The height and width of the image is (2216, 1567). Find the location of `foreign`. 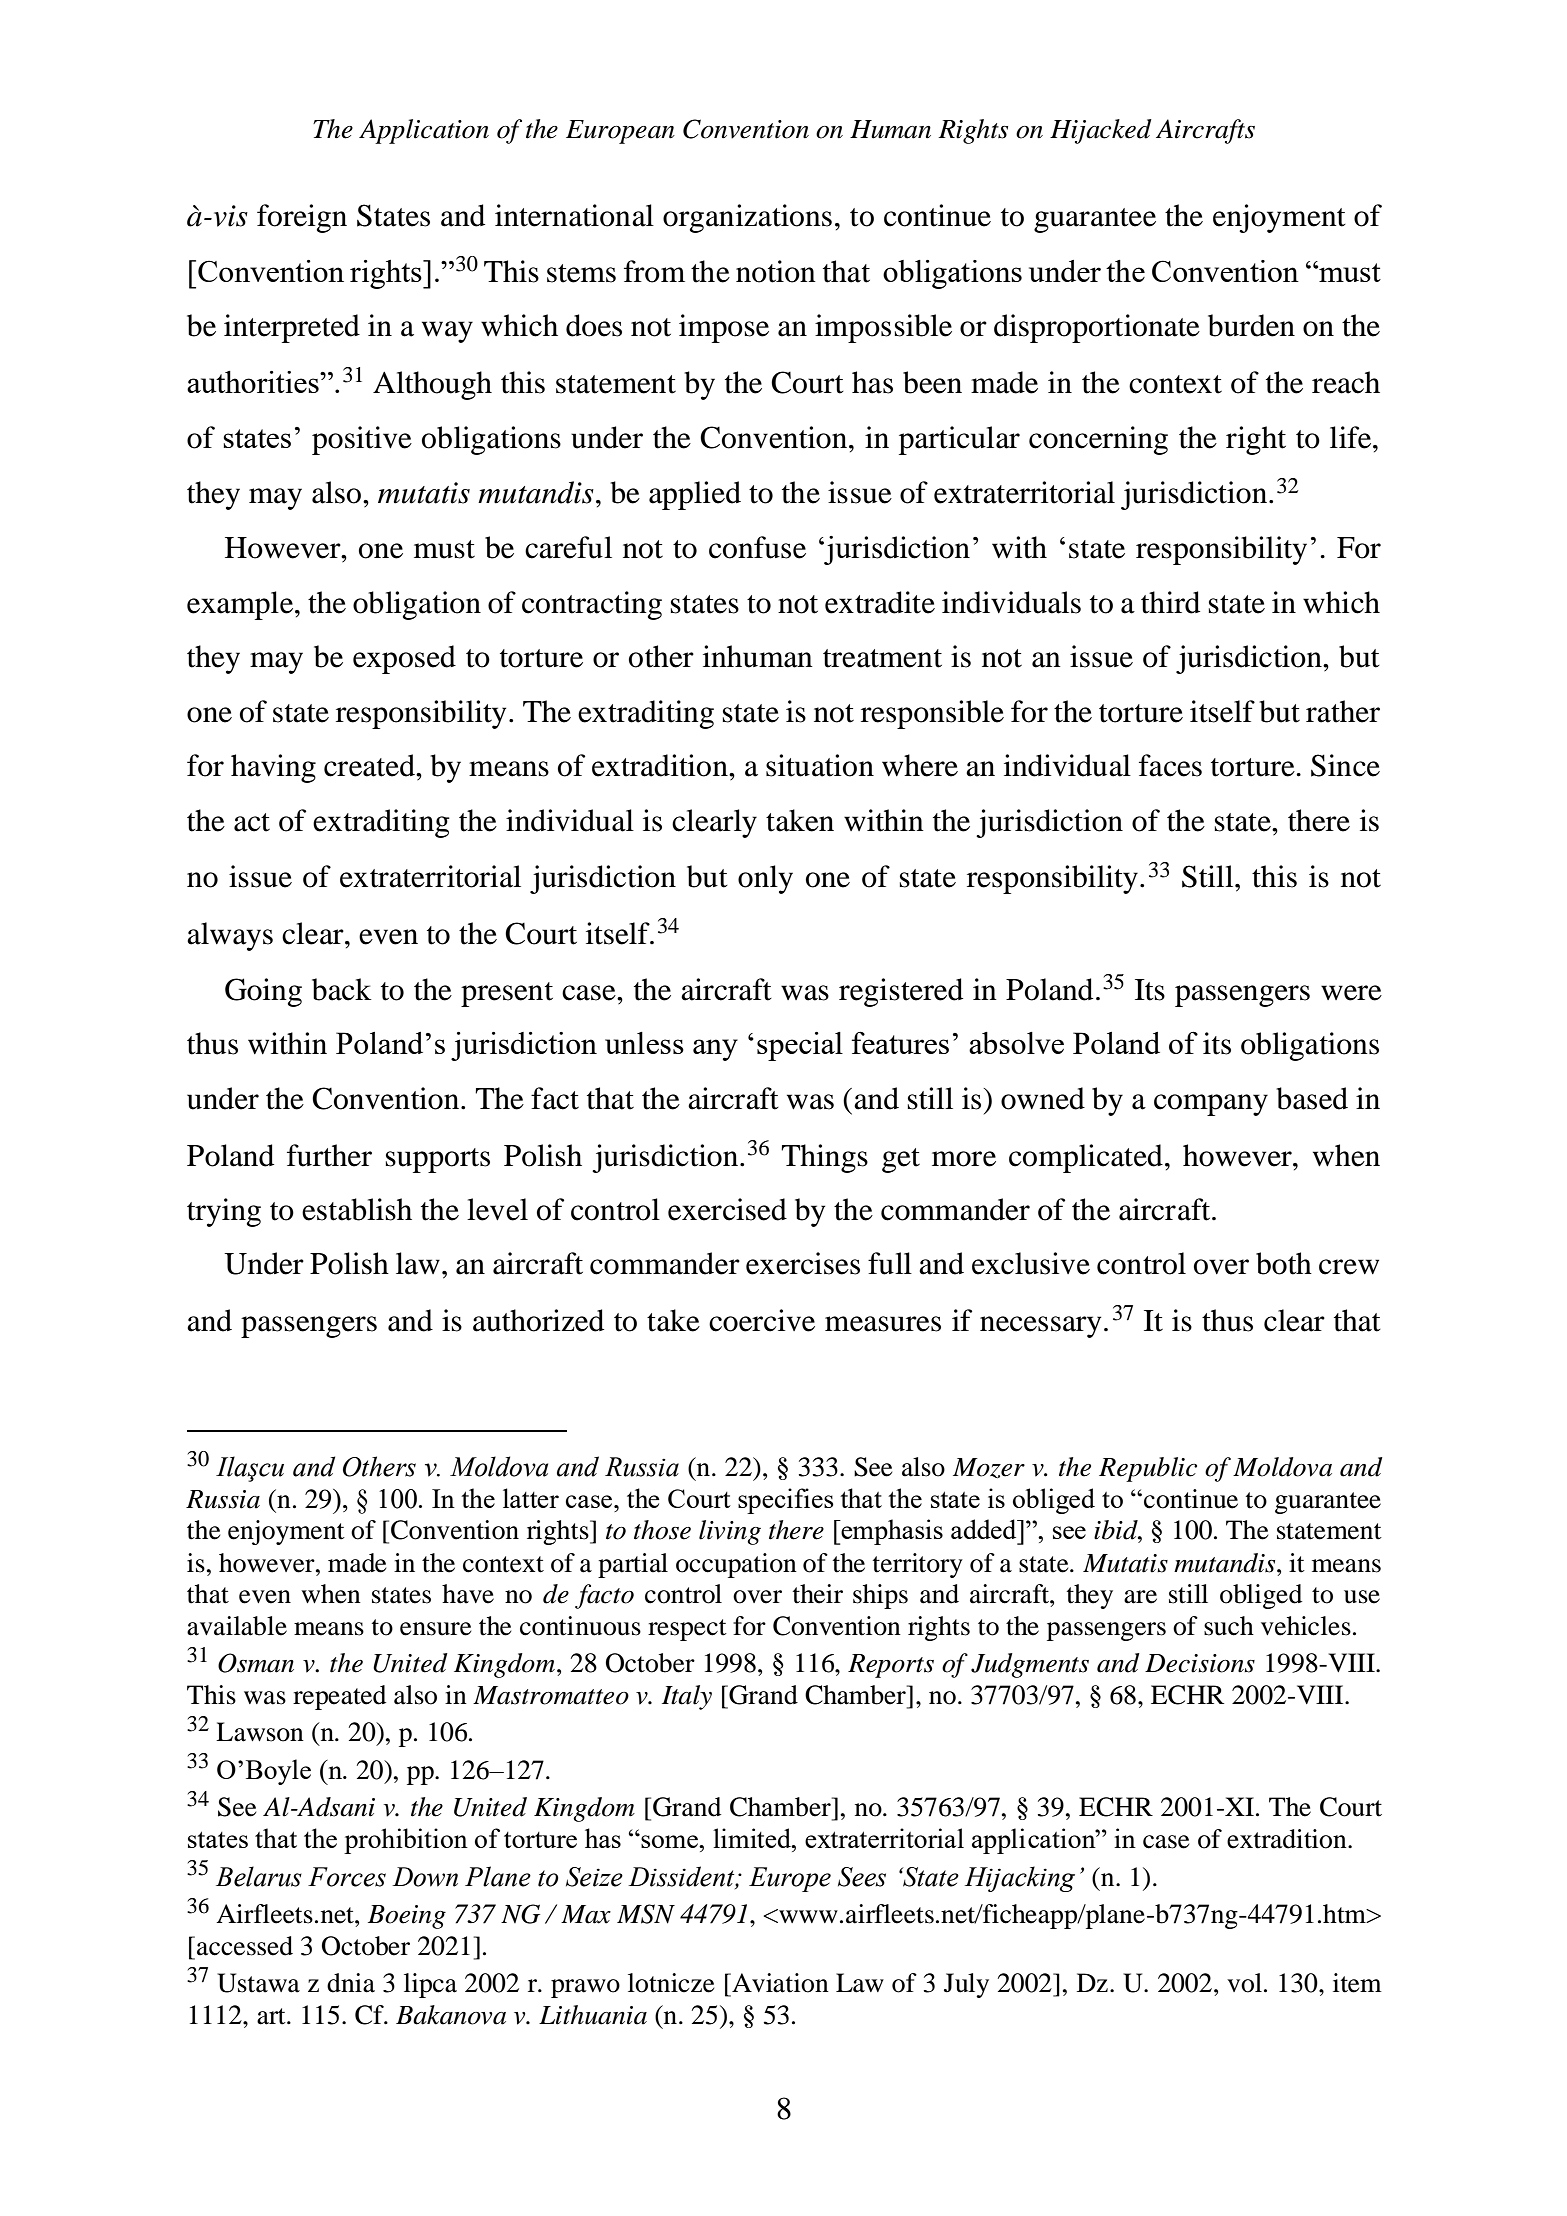

foreign is located at coordinates (302, 218).
